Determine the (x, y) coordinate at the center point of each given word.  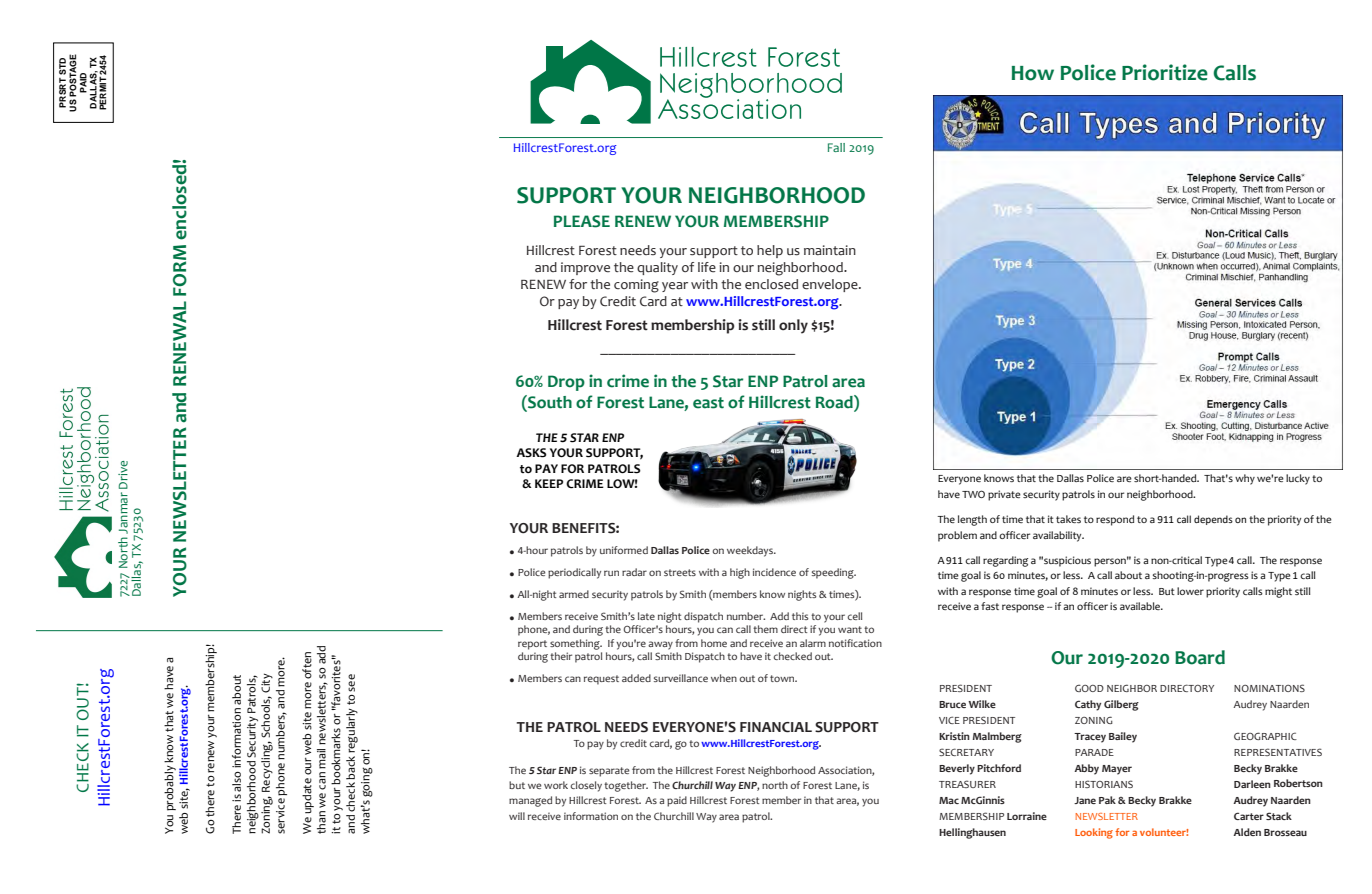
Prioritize (1165, 72)
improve (585, 268)
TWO (973, 494)
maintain (830, 250)
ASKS (531, 453)
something (576, 644)
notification (855, 643)
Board (1200, 657)
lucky (1298, 479)
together (626, 786)
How (1033, 73)
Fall (836, 147)
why (1245, 479)
